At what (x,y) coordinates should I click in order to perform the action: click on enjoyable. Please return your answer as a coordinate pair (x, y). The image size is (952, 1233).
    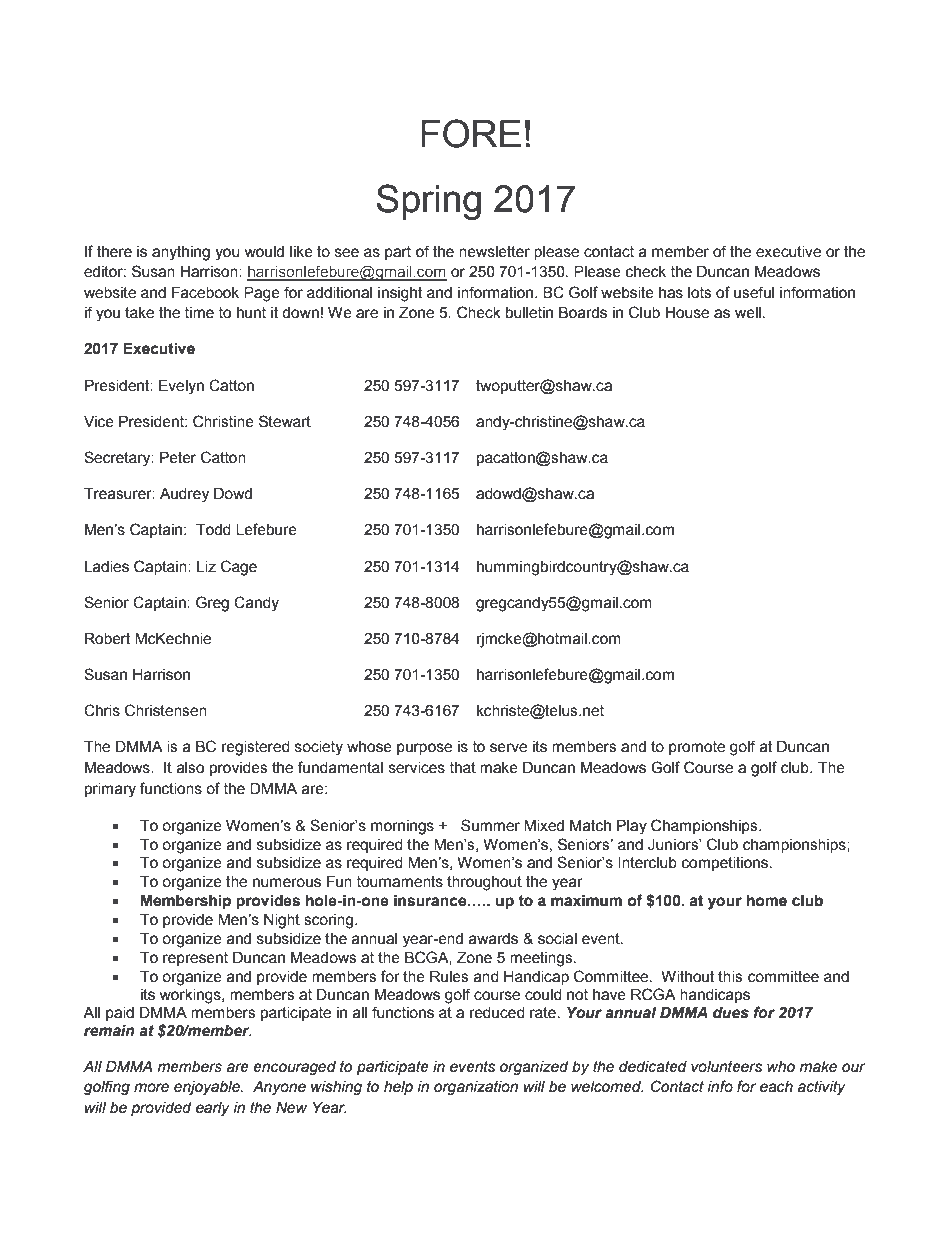
    Looking at the image, I should click on (208, 1088).
